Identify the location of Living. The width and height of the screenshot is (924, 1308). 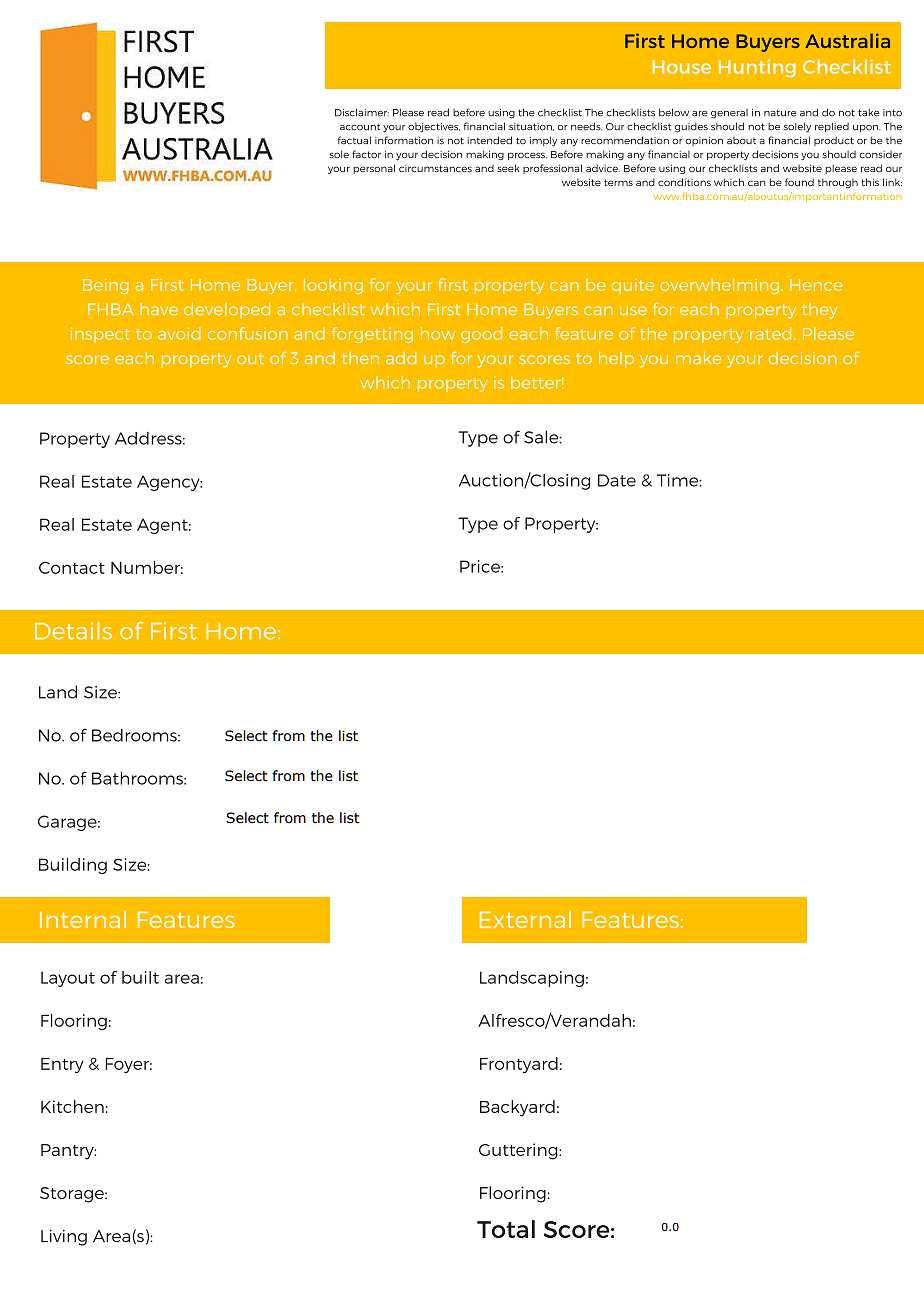
(64, 1237).
